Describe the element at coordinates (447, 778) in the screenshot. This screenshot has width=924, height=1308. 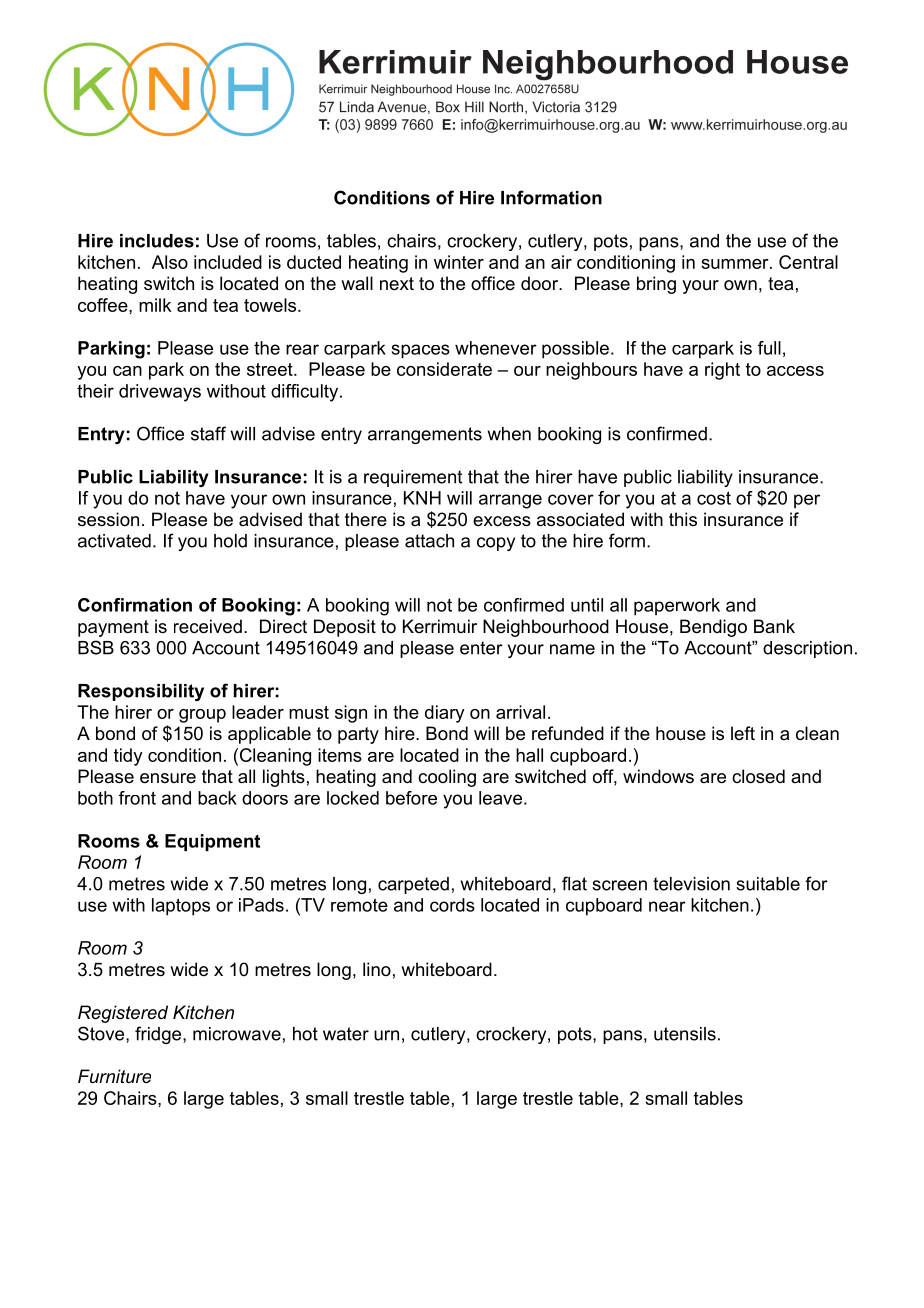
I see `cooling` at that location.
